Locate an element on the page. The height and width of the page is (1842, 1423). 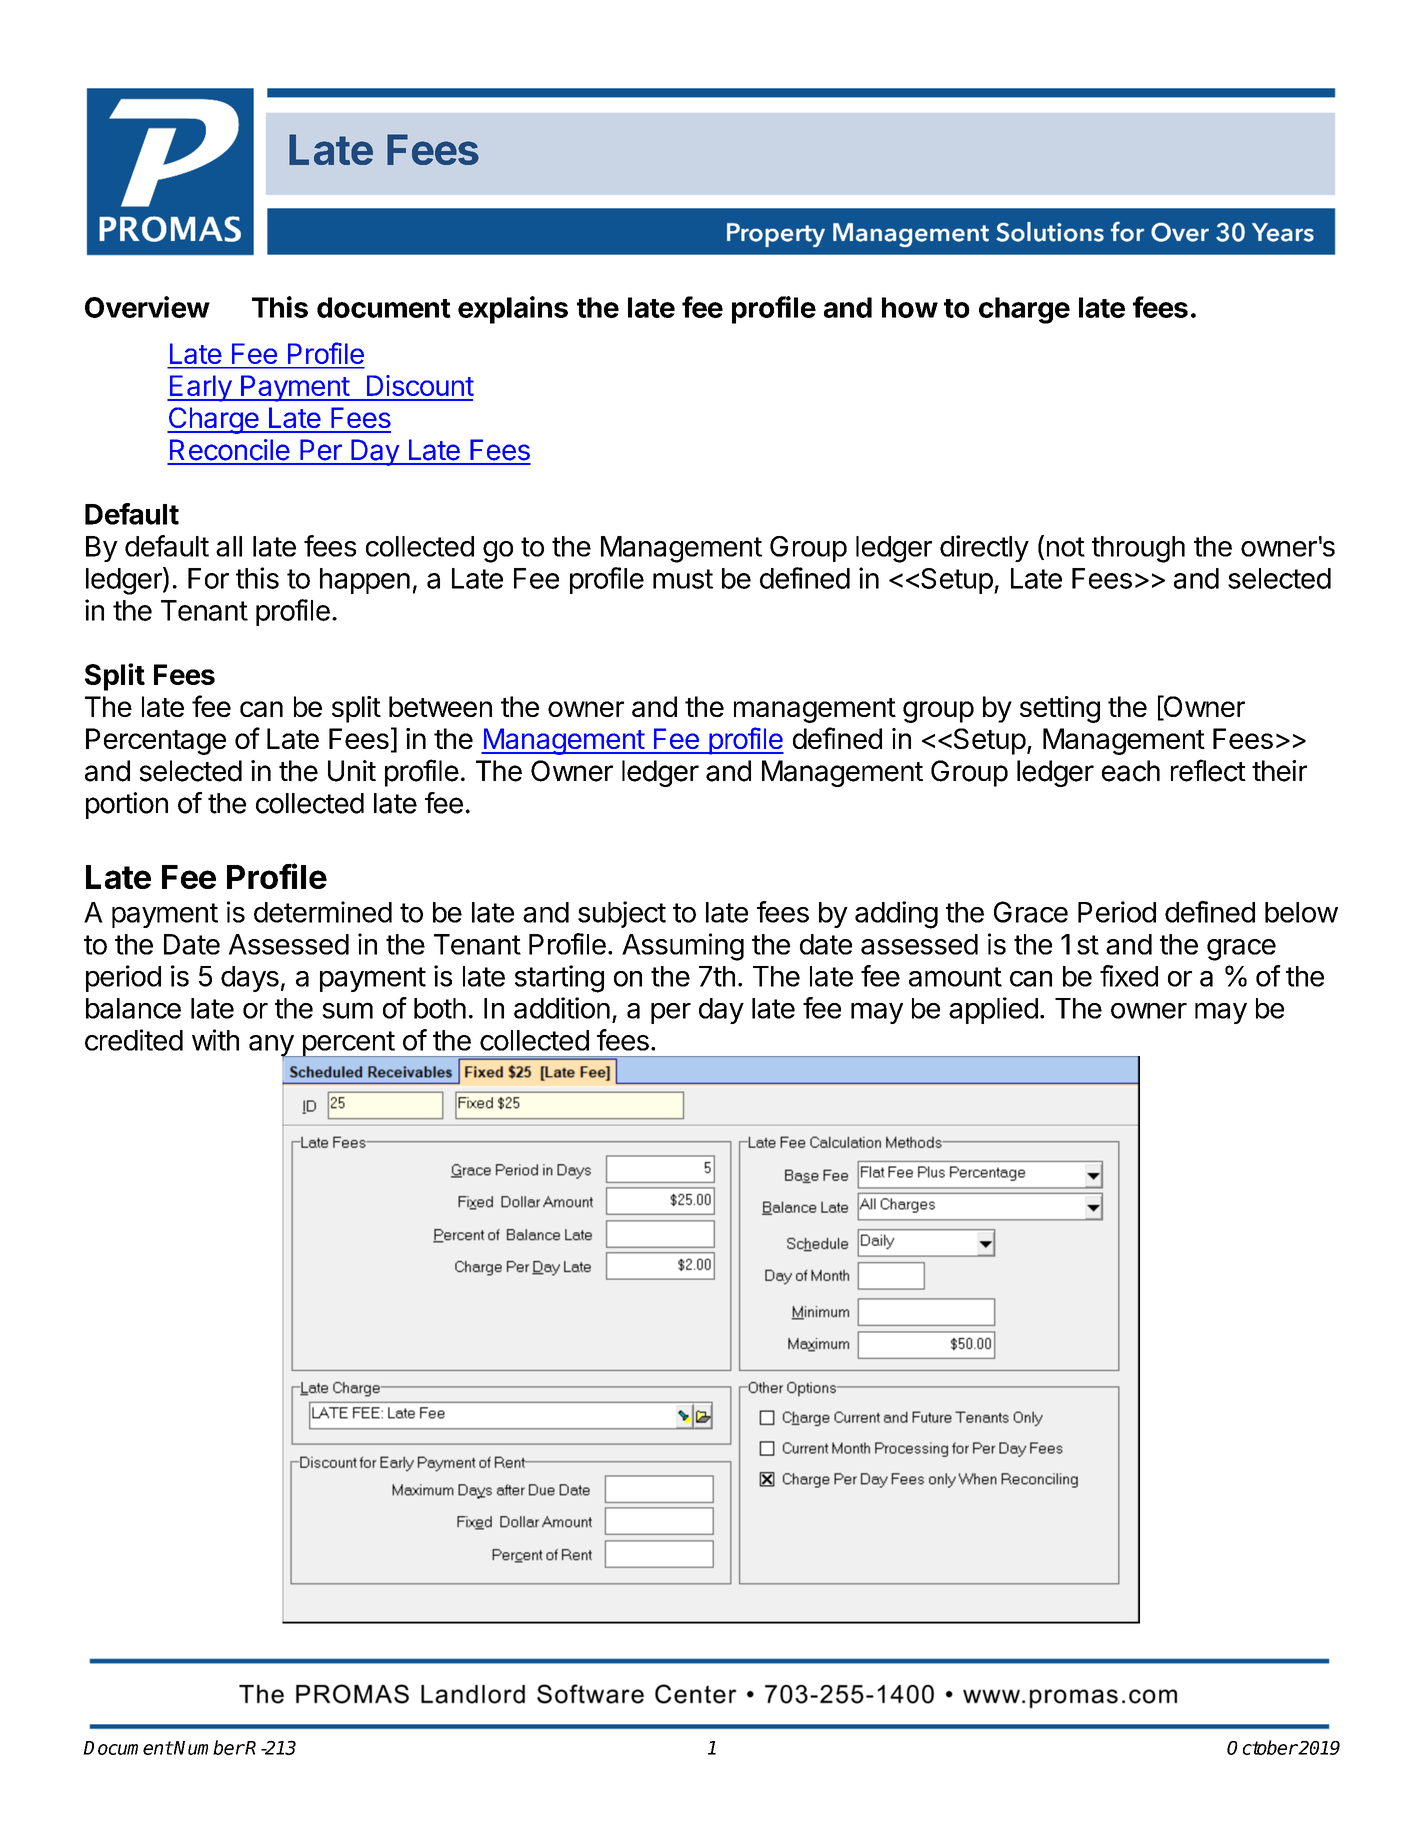
any is located at coordinates (272, 1047).
